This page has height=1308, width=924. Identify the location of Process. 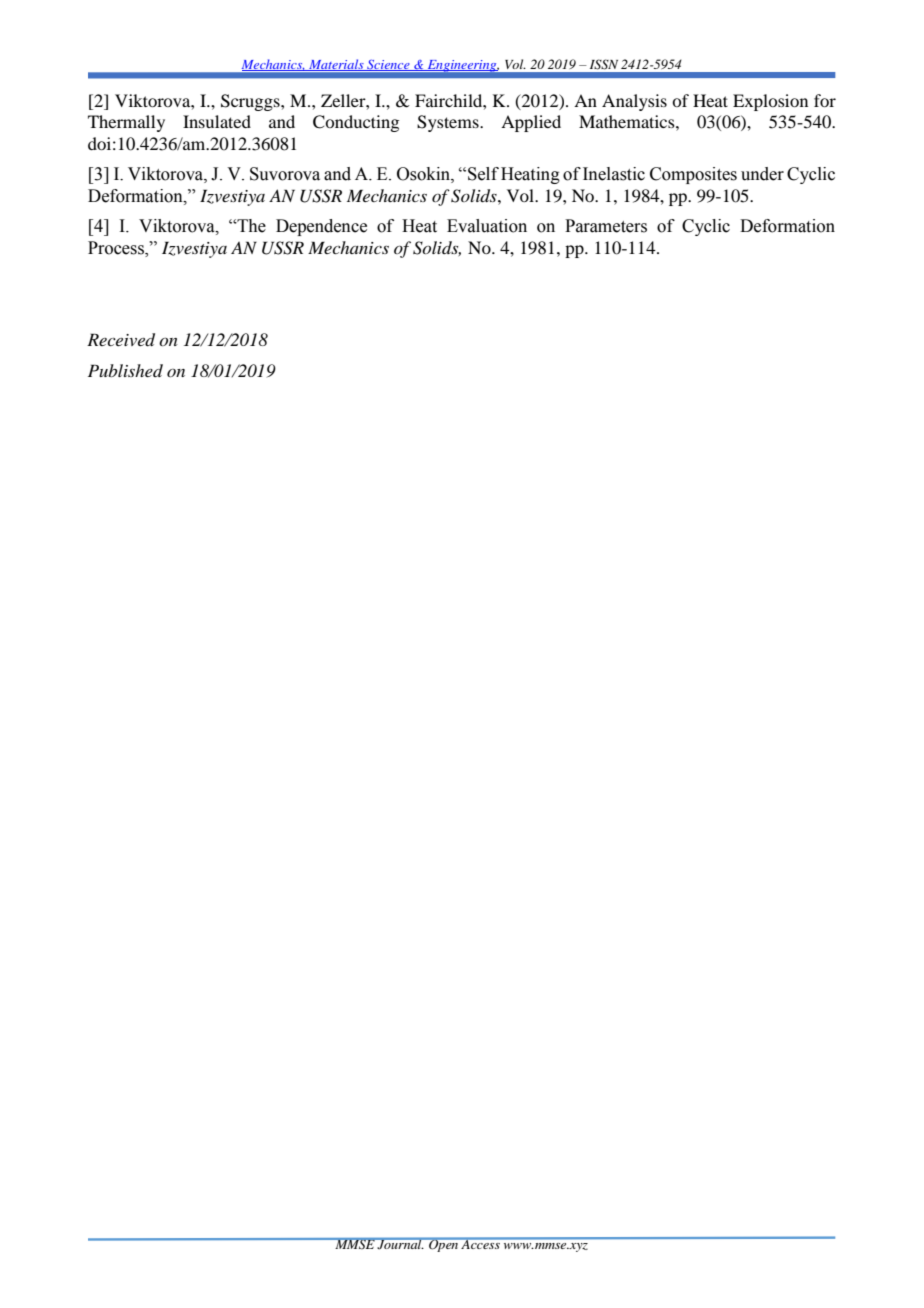
(117, 249).
